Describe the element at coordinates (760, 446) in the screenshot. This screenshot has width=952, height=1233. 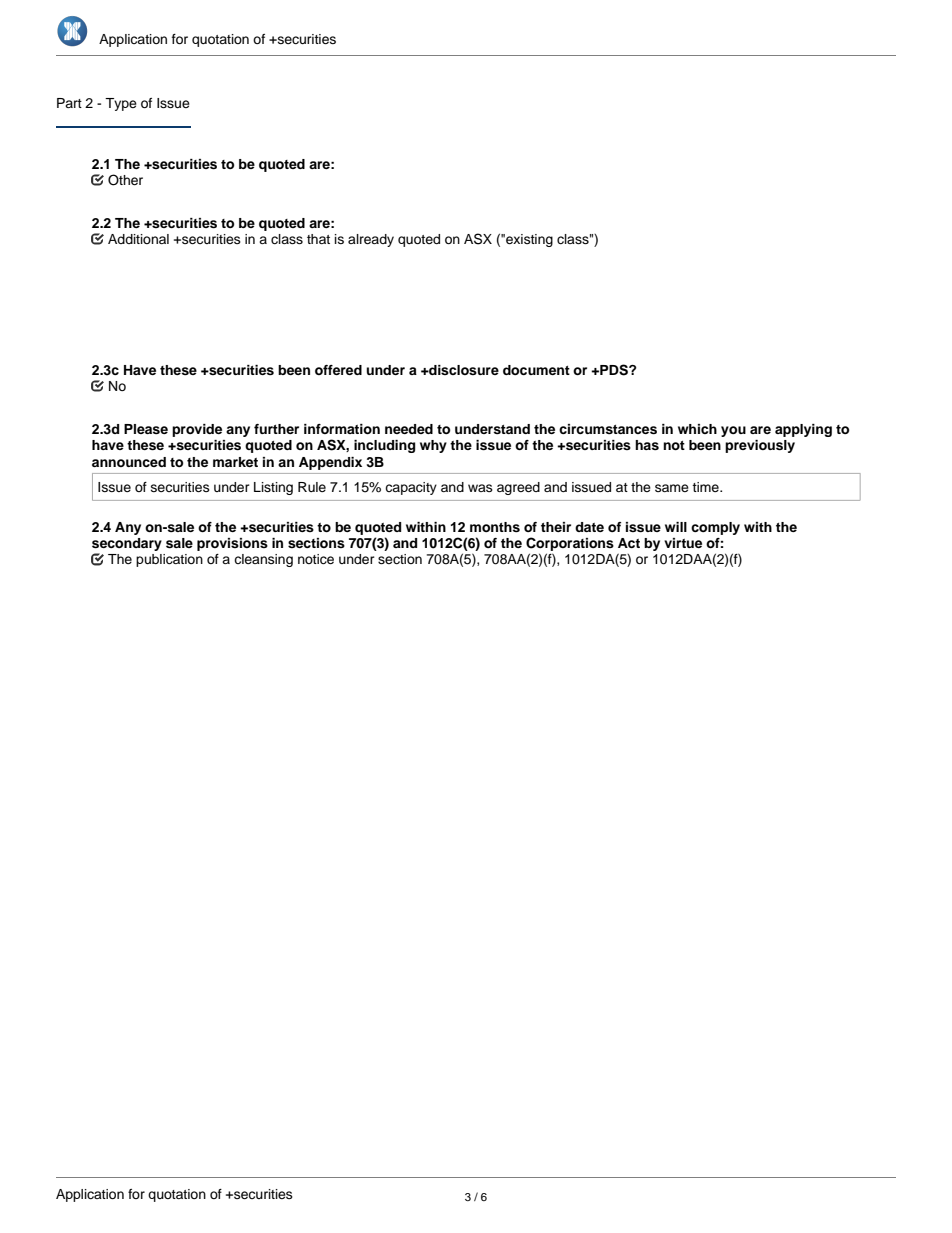
I see `previously` at that location.
